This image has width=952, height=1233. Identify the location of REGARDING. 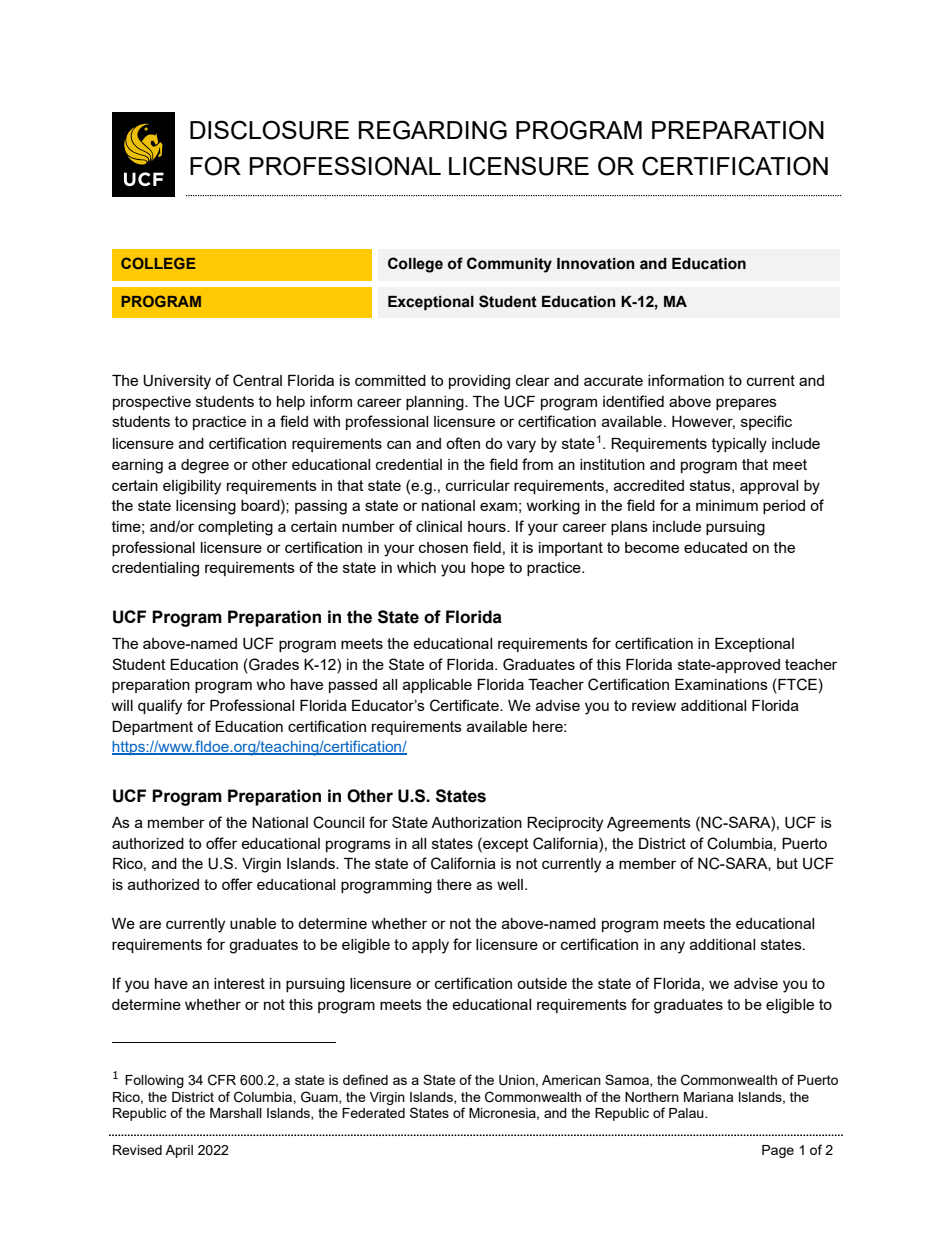
(433, 130).
